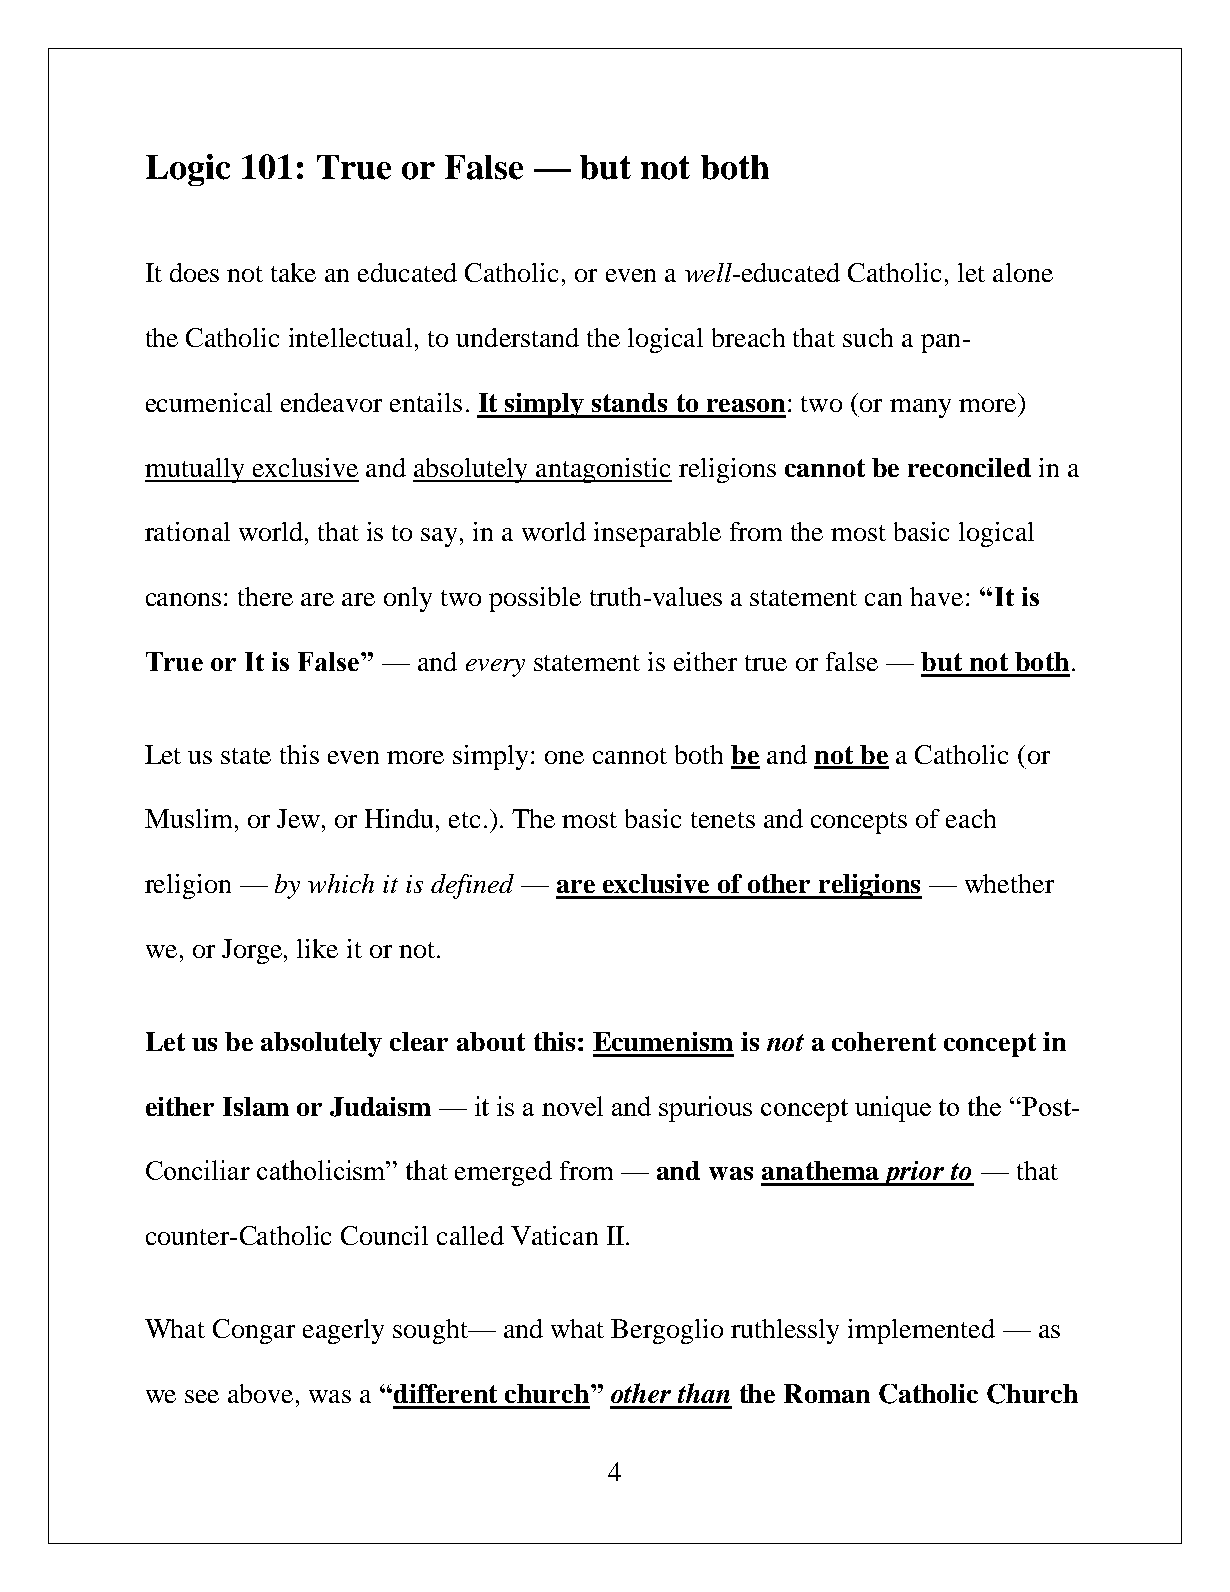  Describe the element at coordinates (667, 1331) in the page. I see `Bergoglio` at that location.
